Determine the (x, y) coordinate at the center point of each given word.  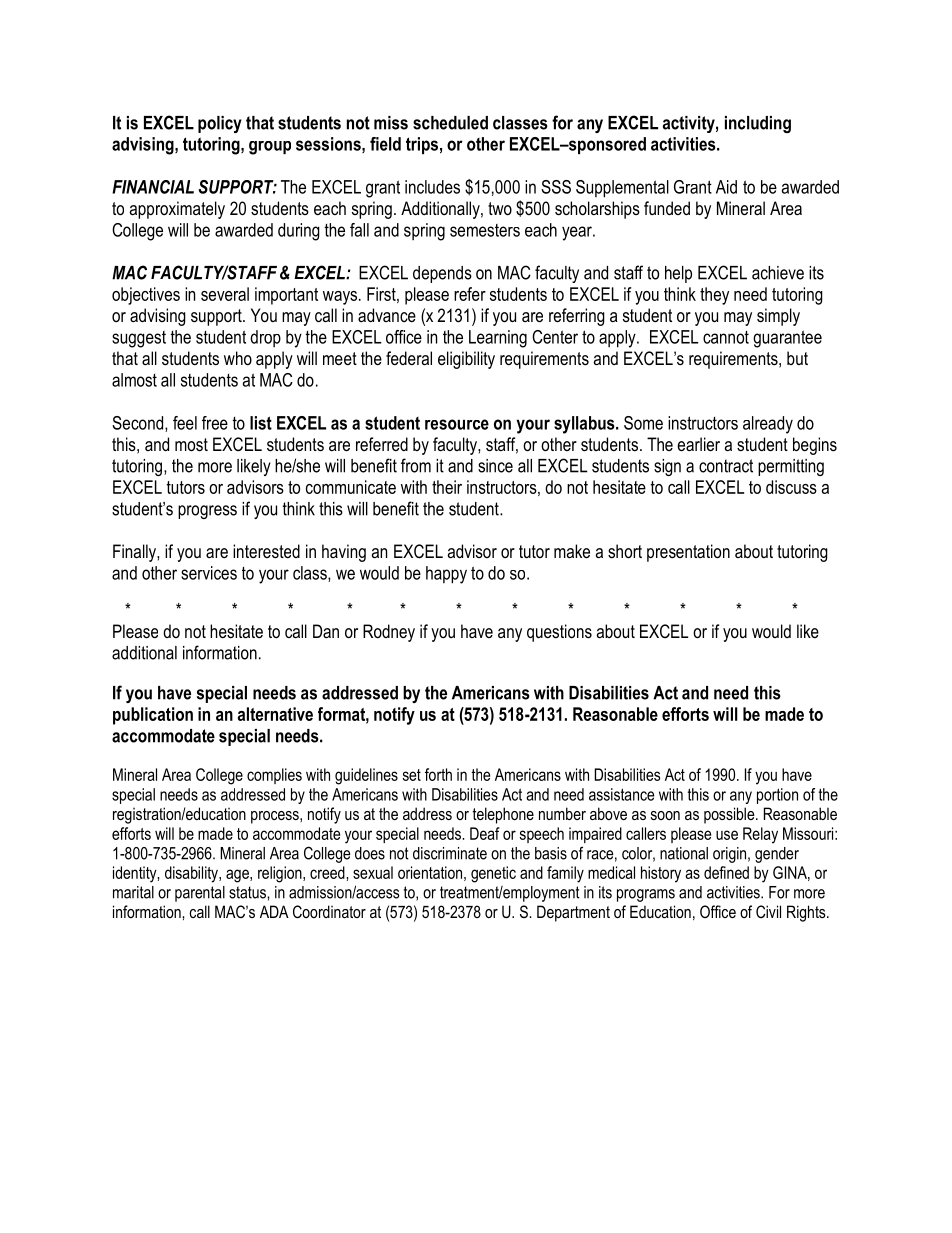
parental (200, 894)
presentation (688, 553)
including (758, 124)
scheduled (450, 123)
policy (220, 124)
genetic (493, 874)
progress (207, 512)
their (447, 487)
